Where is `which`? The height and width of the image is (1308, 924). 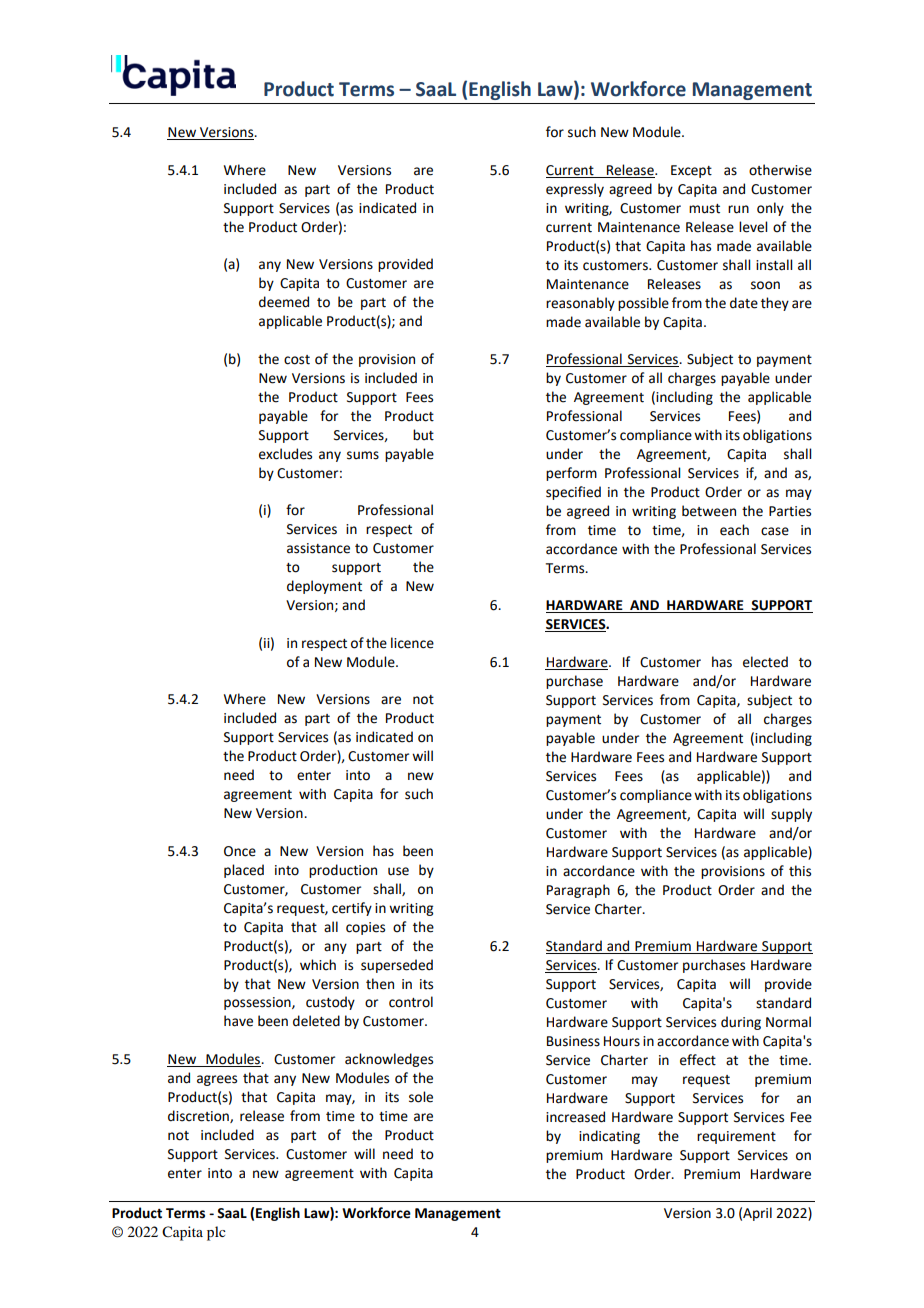 which is located at coordinates (318, 965).
